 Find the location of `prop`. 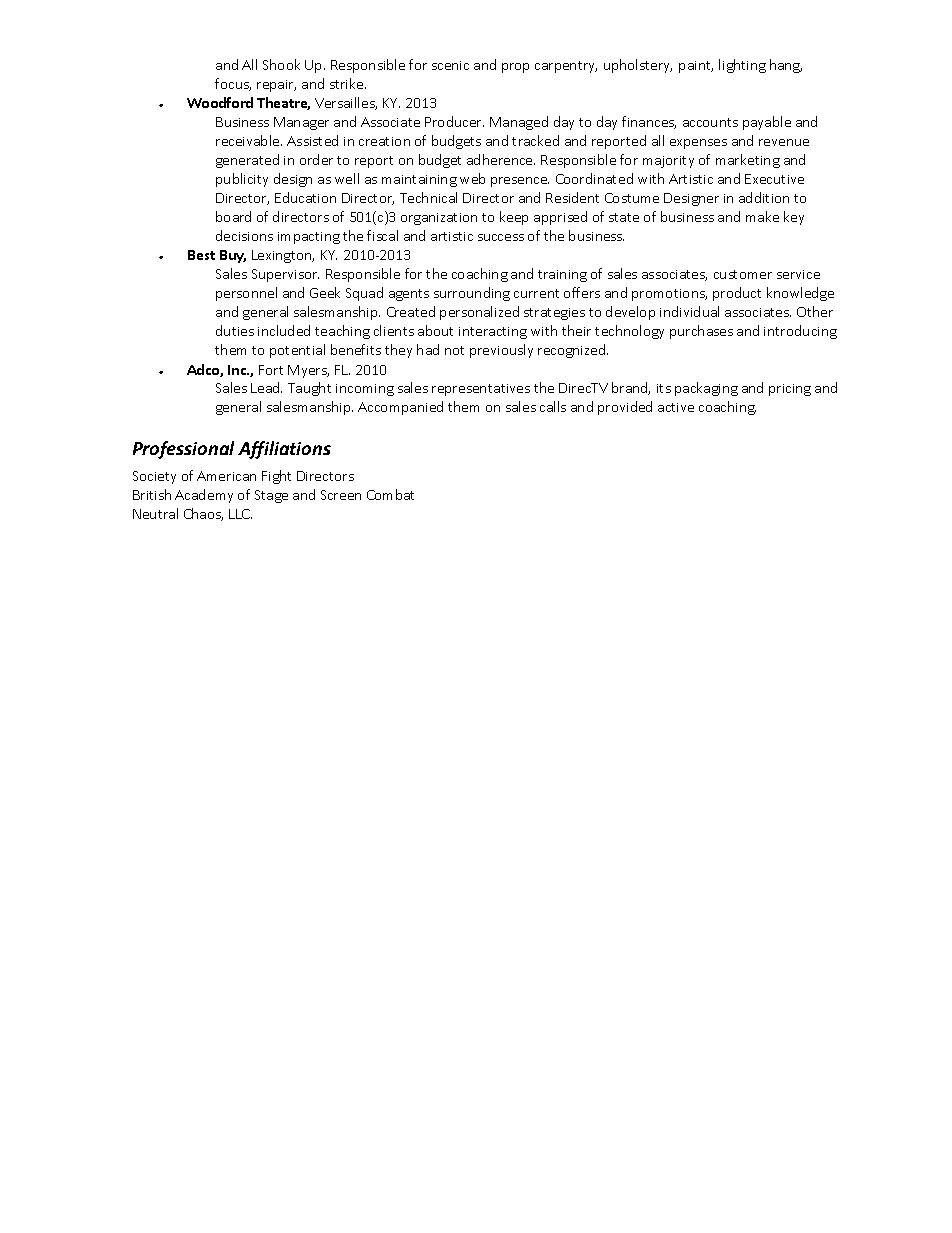

prop is located at coordinates (515, 68).
